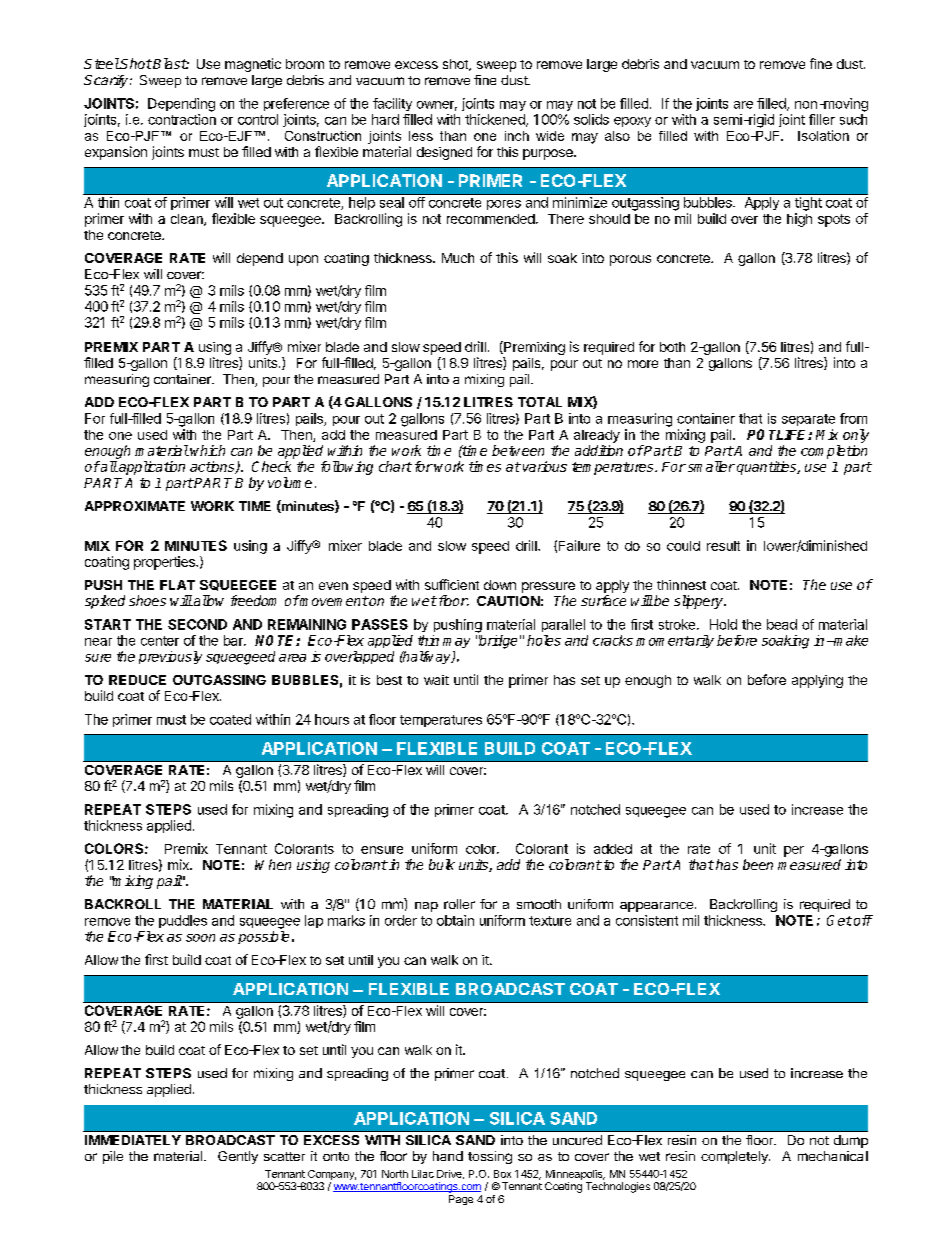 This screenshot has width=952, height=1233. What do you see at coordinates (758, 864) in the screenshot?
I see `been` at bounding box center [758, 864].
